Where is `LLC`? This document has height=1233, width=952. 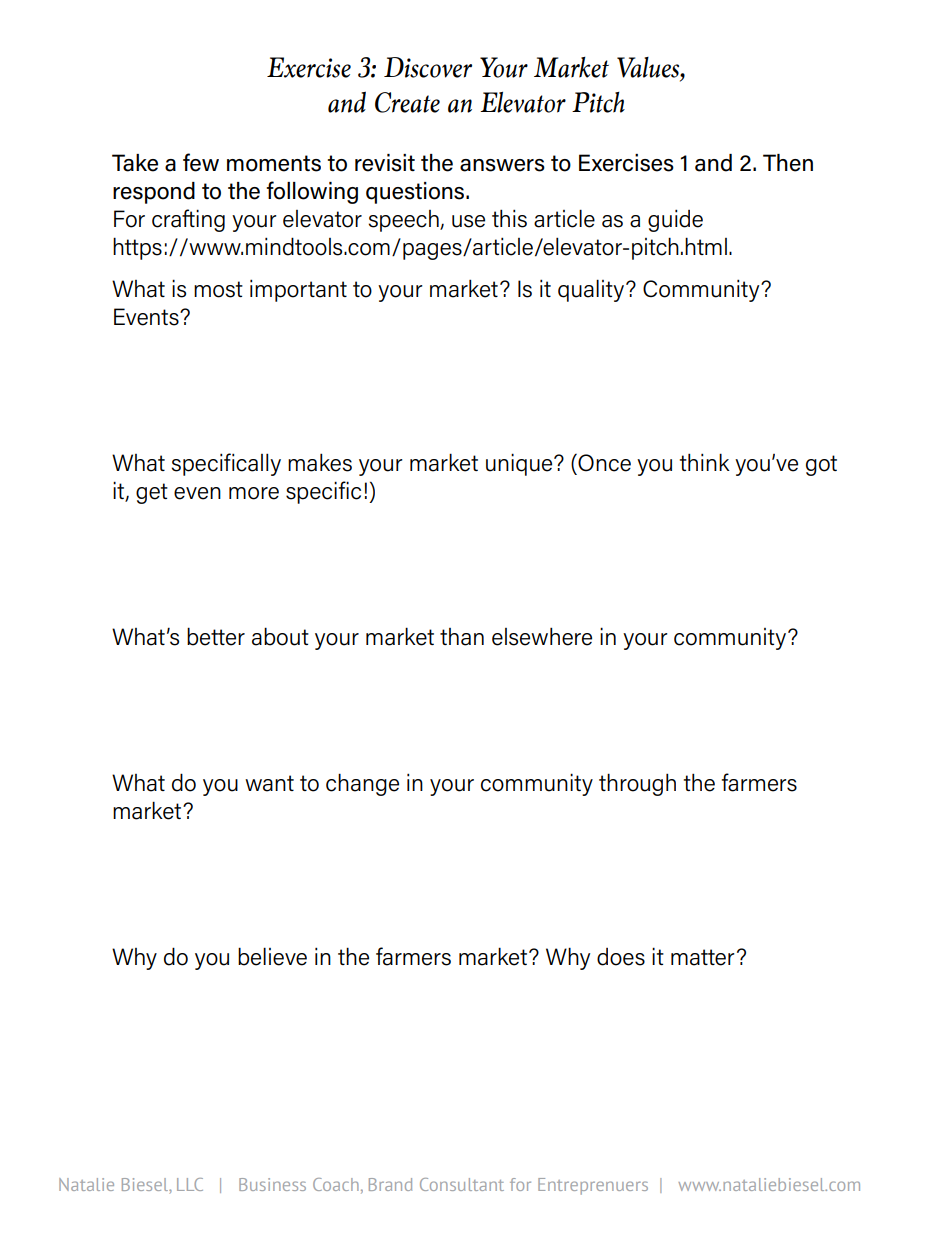
LLC is located at coordinates (190, 1184).
